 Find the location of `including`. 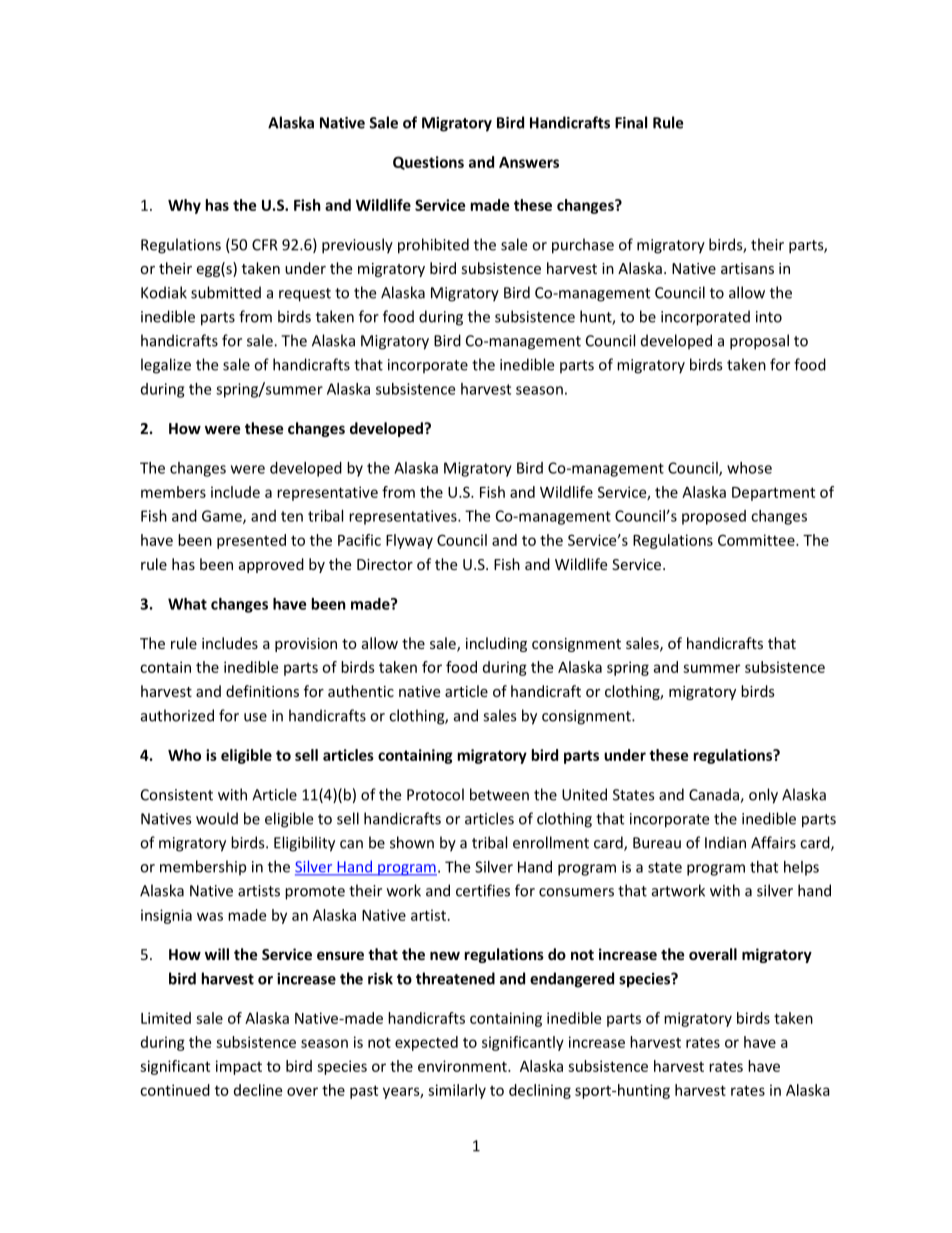

including is located at coordinates (496, 644).
